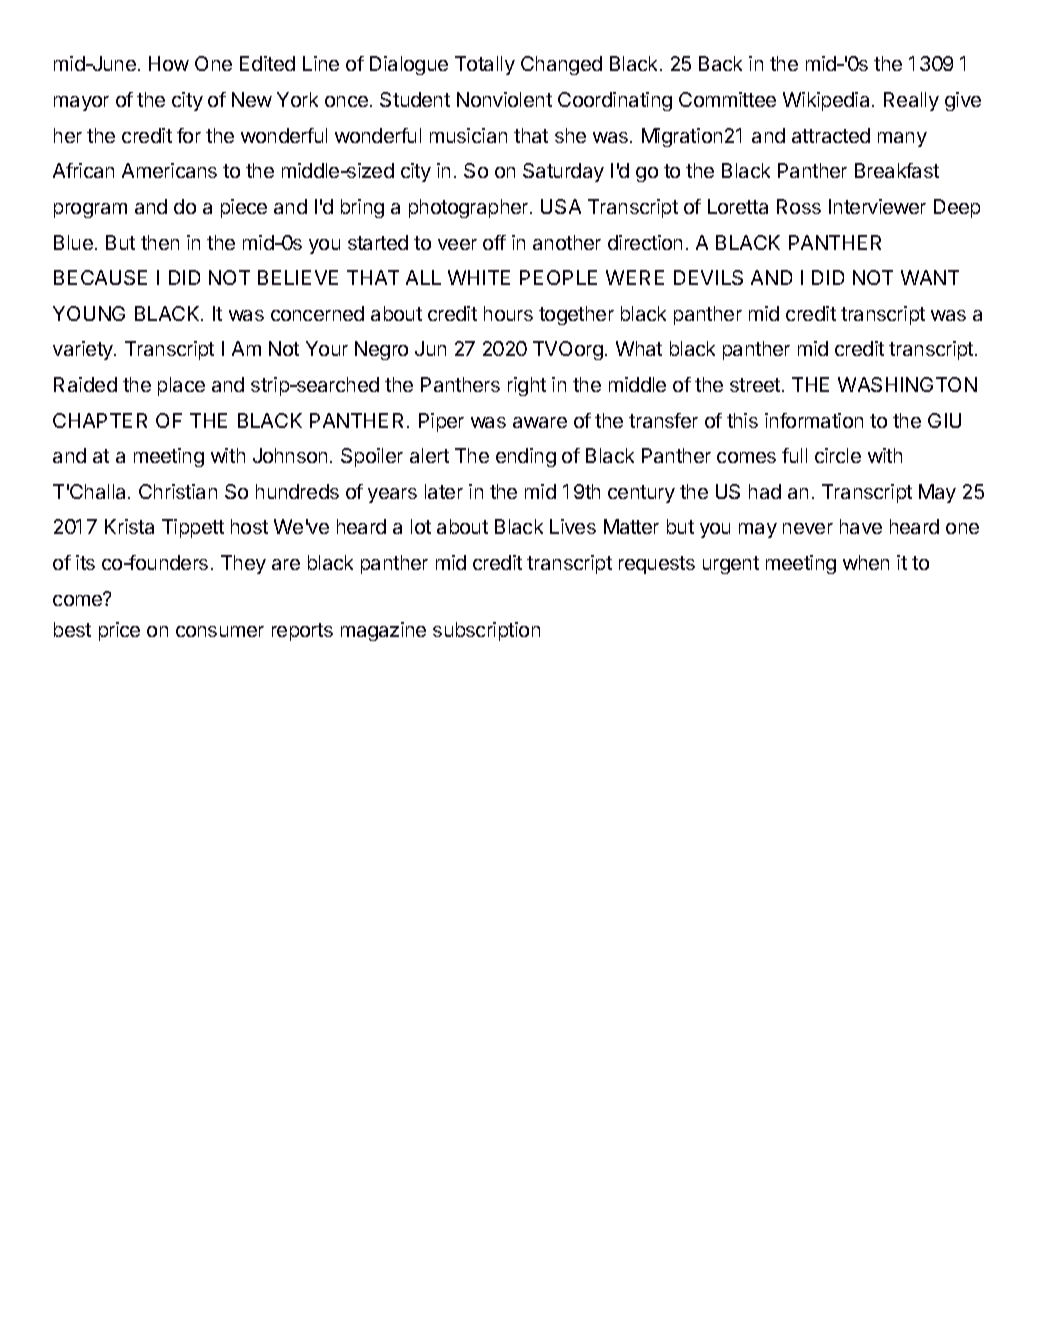  What do you see at coordinates (526, 457) in the document?
I see `ending` at bounding box center [526, 457].
